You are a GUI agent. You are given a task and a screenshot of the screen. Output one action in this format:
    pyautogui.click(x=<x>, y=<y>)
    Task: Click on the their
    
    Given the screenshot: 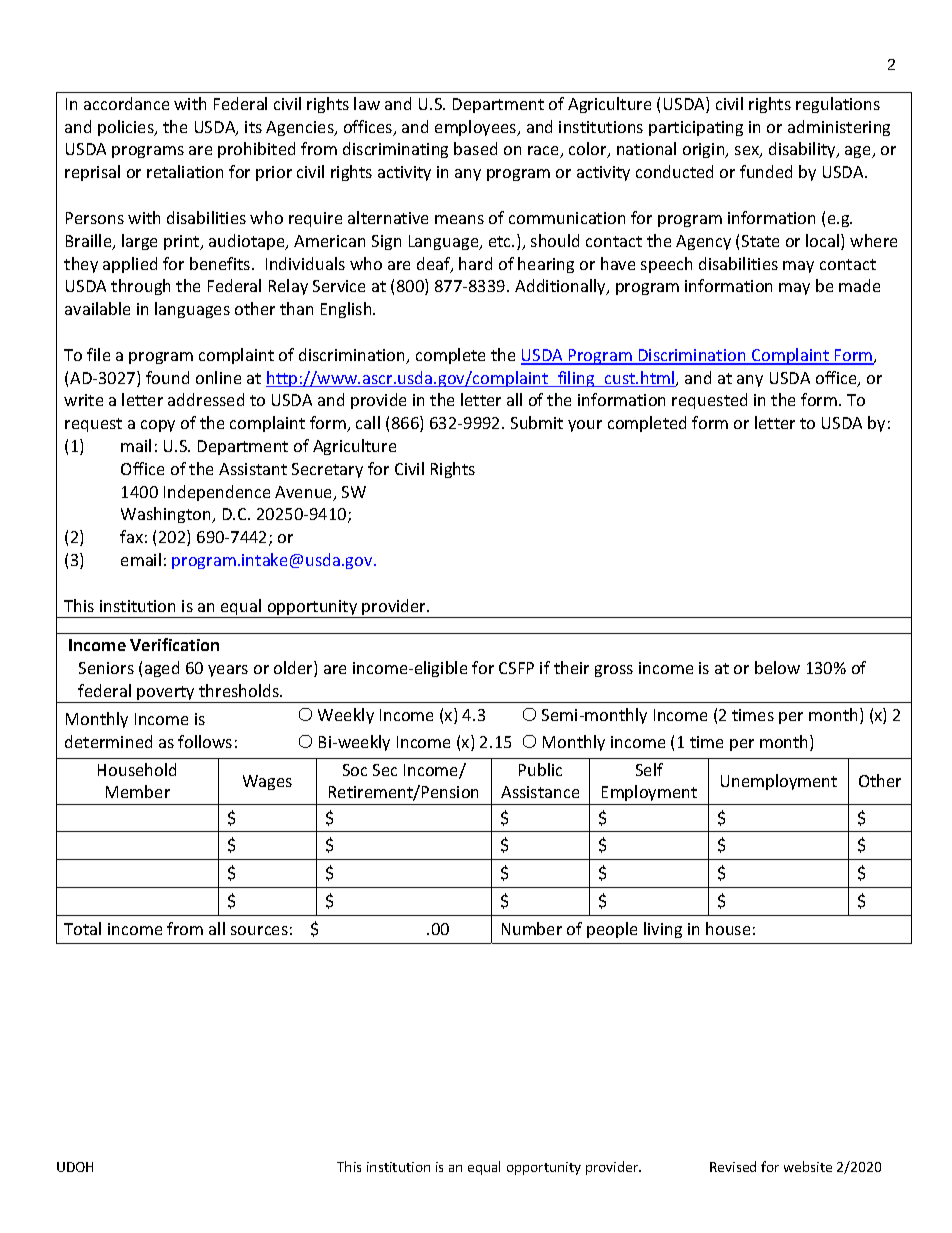 What is the action you would take?
    pyautogui.click(x=571, y=667)
